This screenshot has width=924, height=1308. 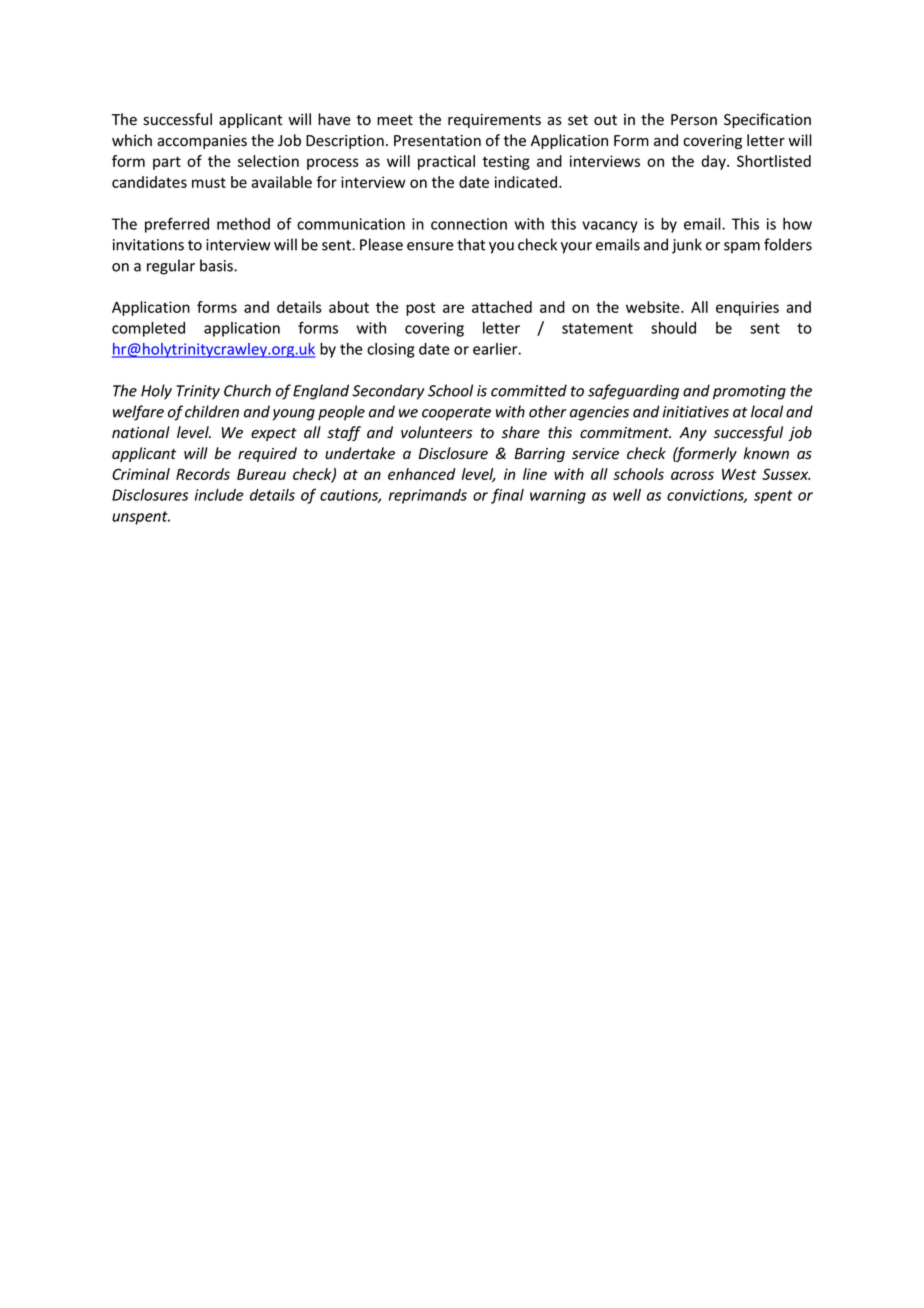 I want to click on requirements, so click(x=494, y=121).
